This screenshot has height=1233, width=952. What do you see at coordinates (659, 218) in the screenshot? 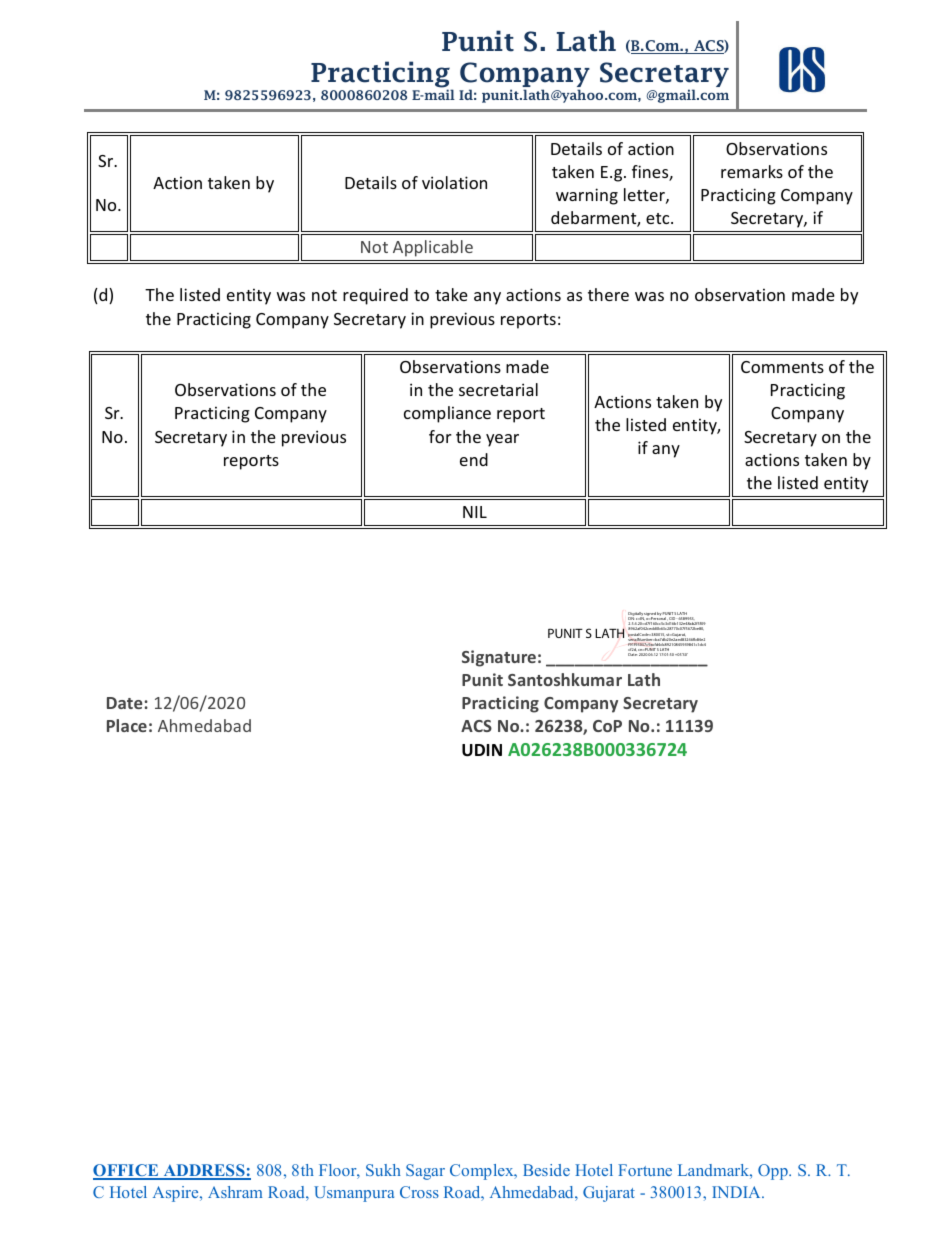
I see `etc` at bounding box center [659, 218].
